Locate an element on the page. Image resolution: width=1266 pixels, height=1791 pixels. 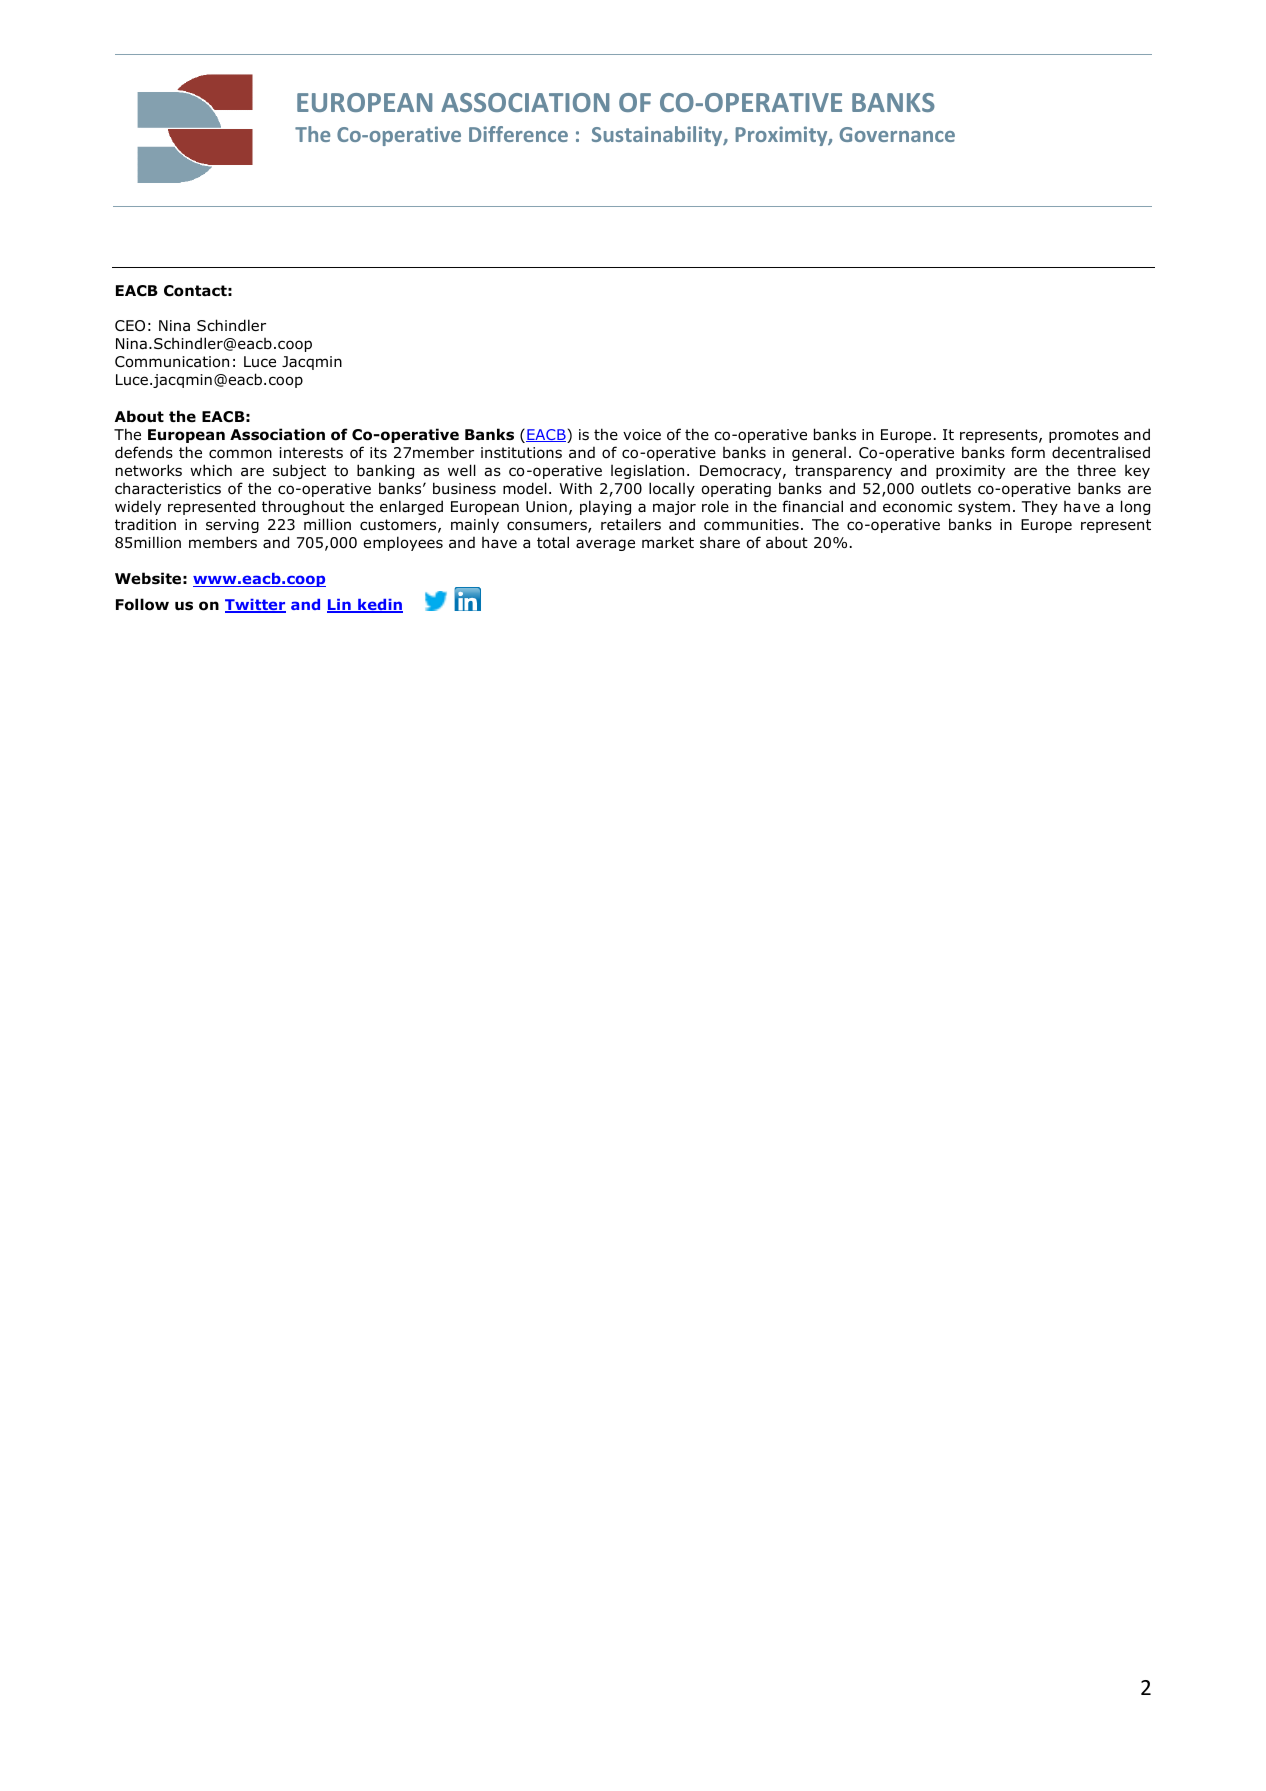
legislation is located at coordinates (647, 471).
